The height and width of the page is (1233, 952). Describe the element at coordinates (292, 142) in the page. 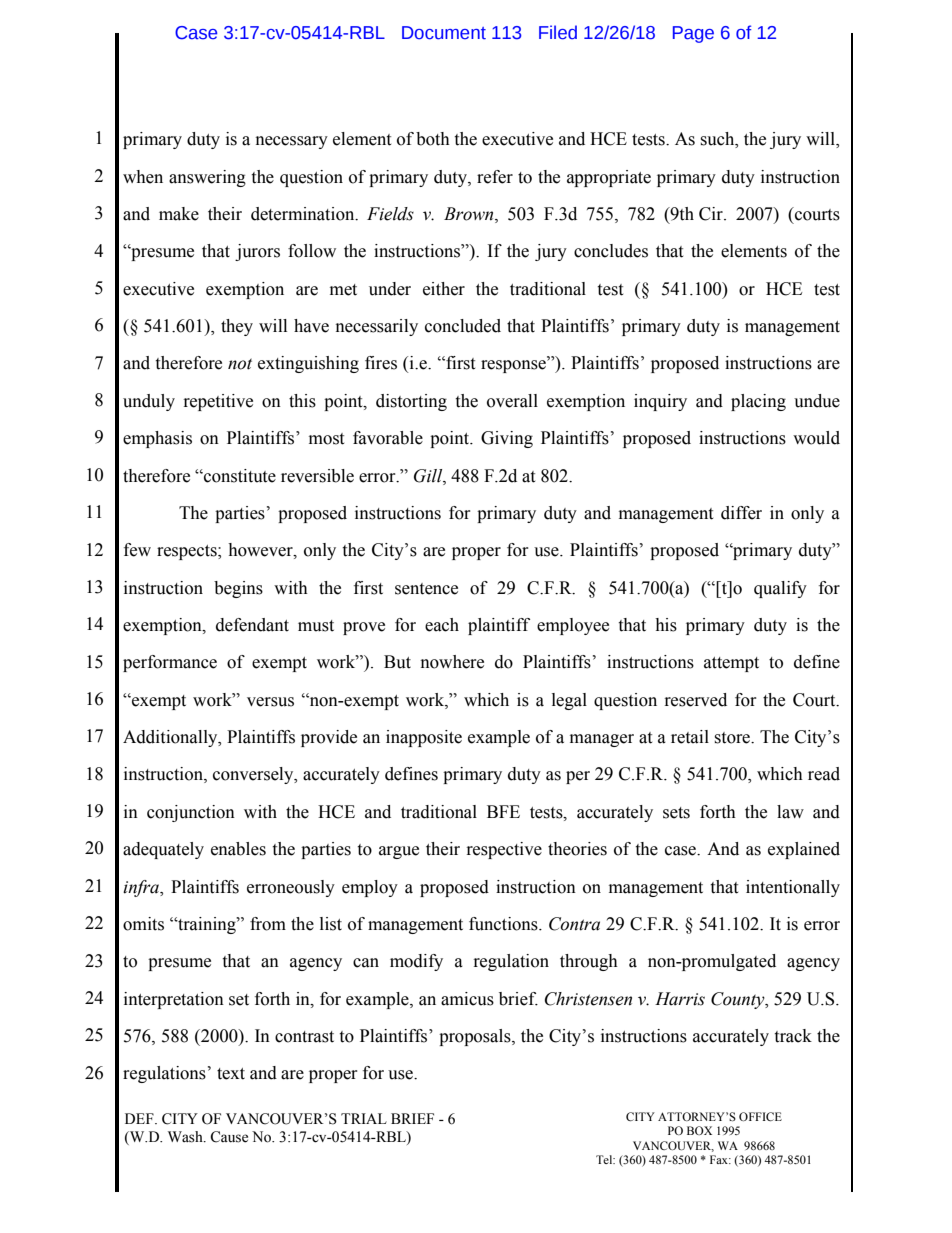

I see `necessary` at that location.
